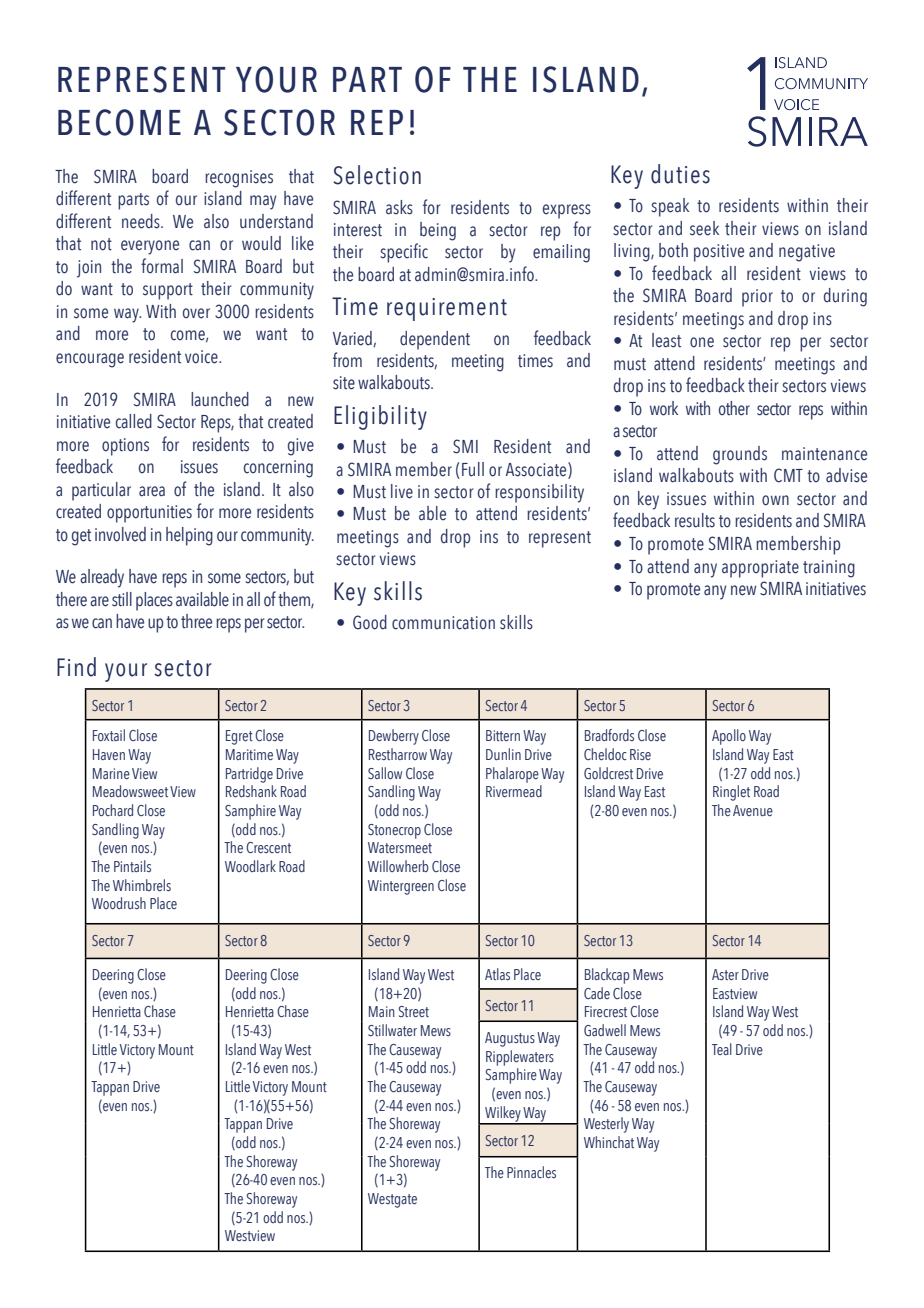  I want to click on being, so click(438, 231).
